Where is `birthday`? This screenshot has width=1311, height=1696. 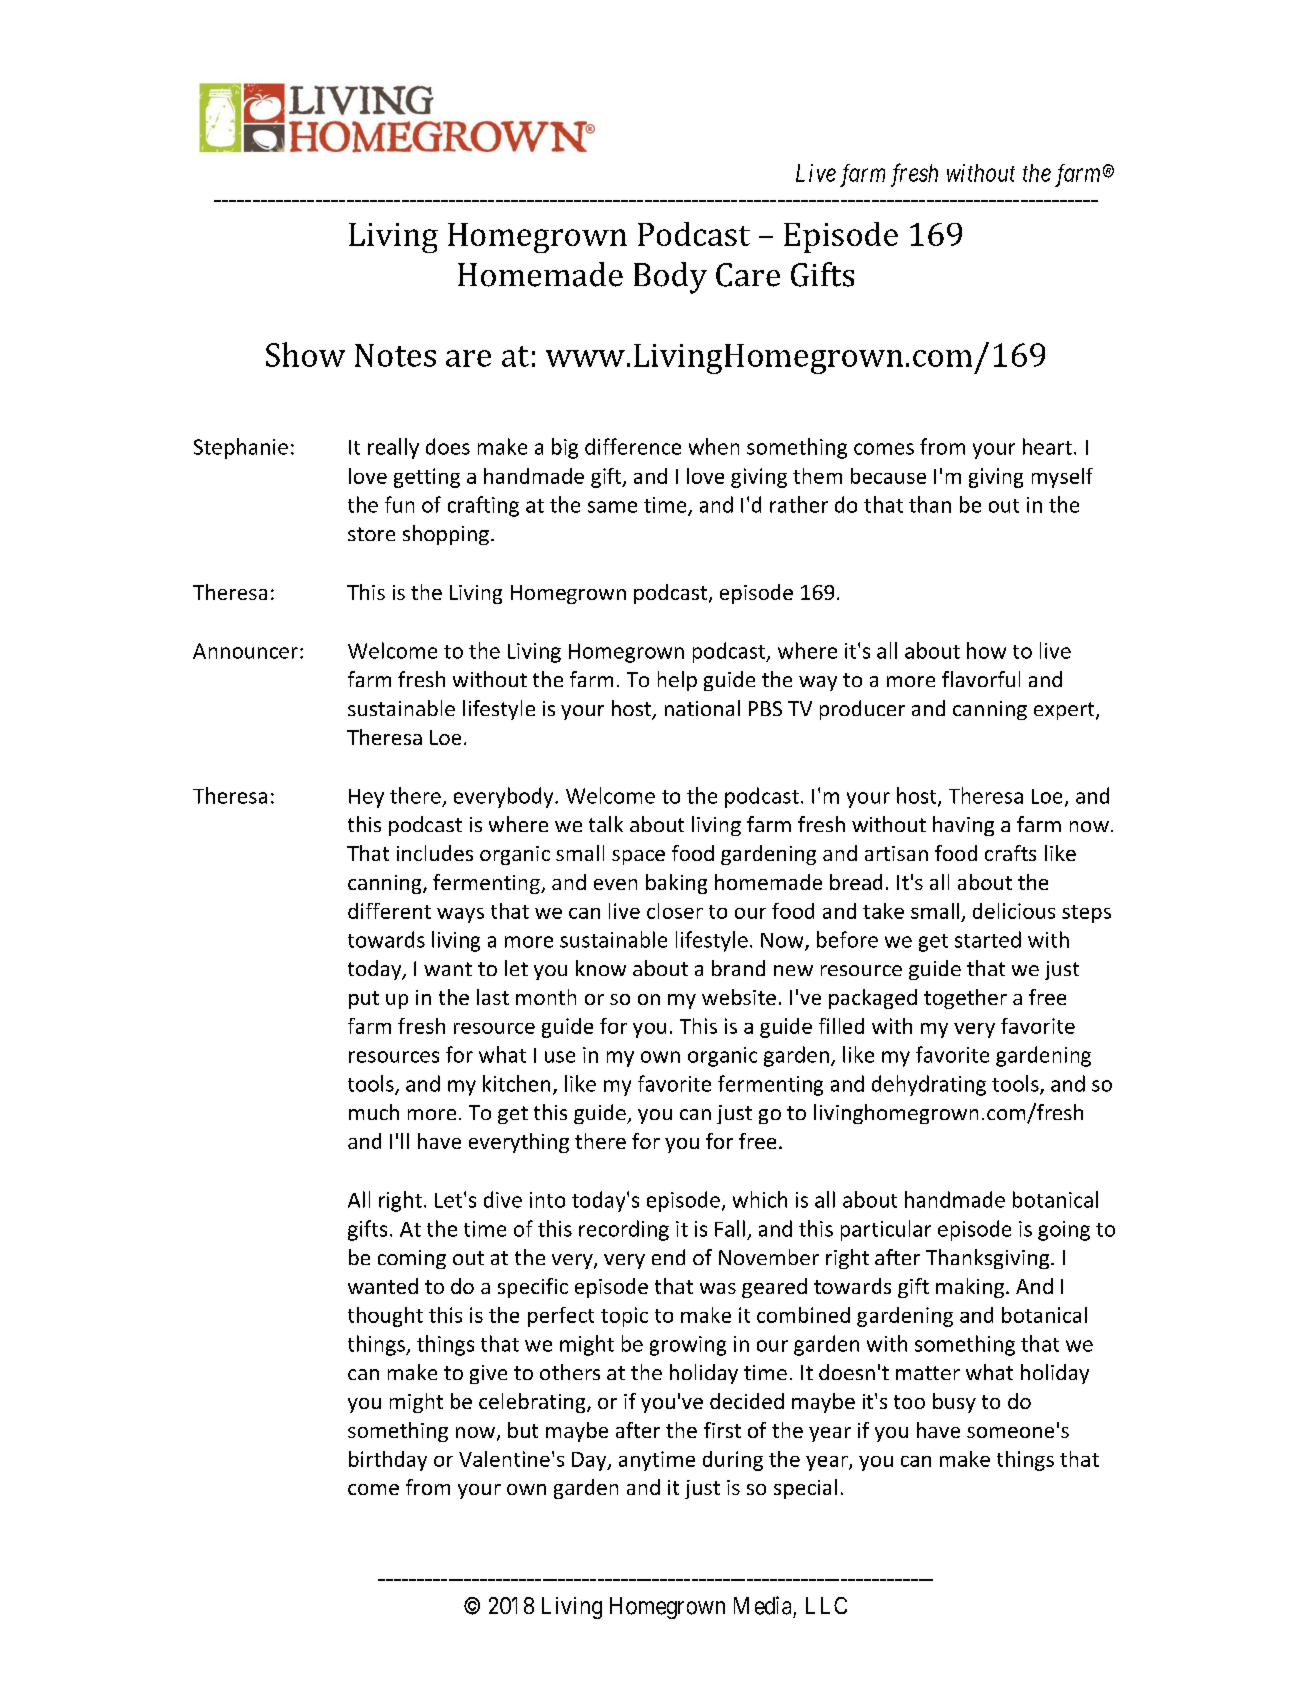
birthday is located at coordinates (388, 1461).
